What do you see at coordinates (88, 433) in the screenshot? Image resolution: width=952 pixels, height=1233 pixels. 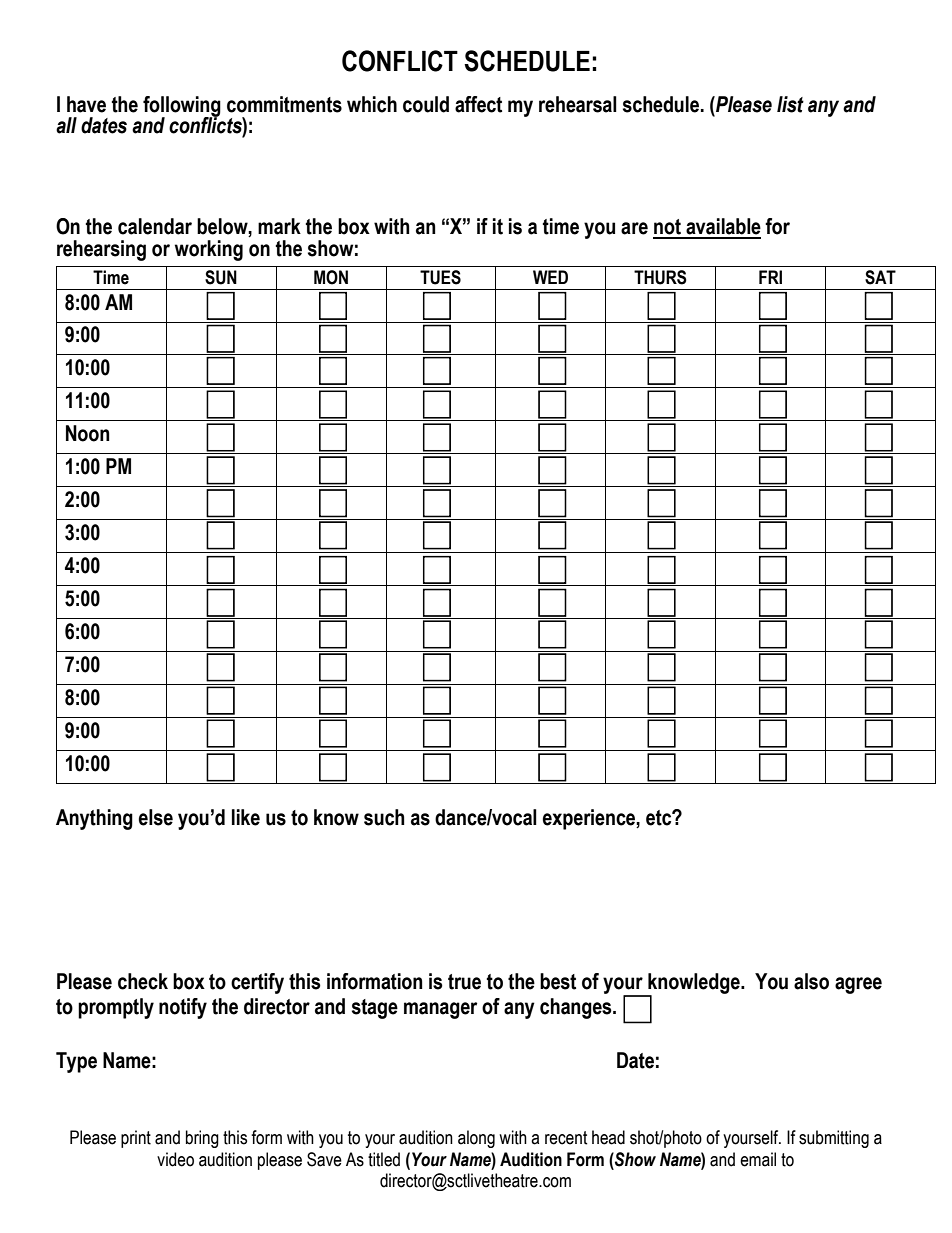 I see `Noon` at bounding box center [88, 433].
